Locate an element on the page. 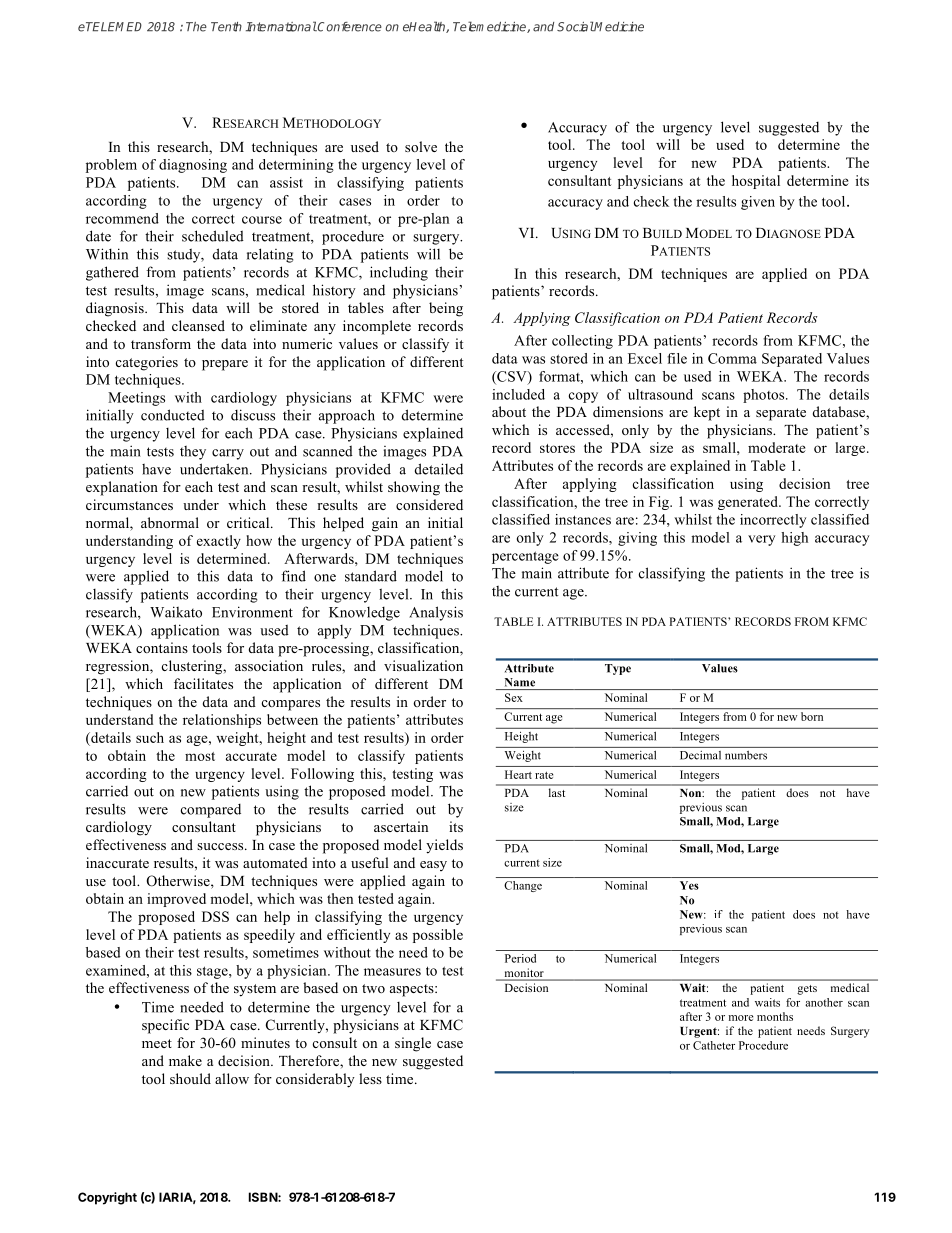 The height and width of the page is (1233, 952). Catheter is located at coordinates (714, 1045).
